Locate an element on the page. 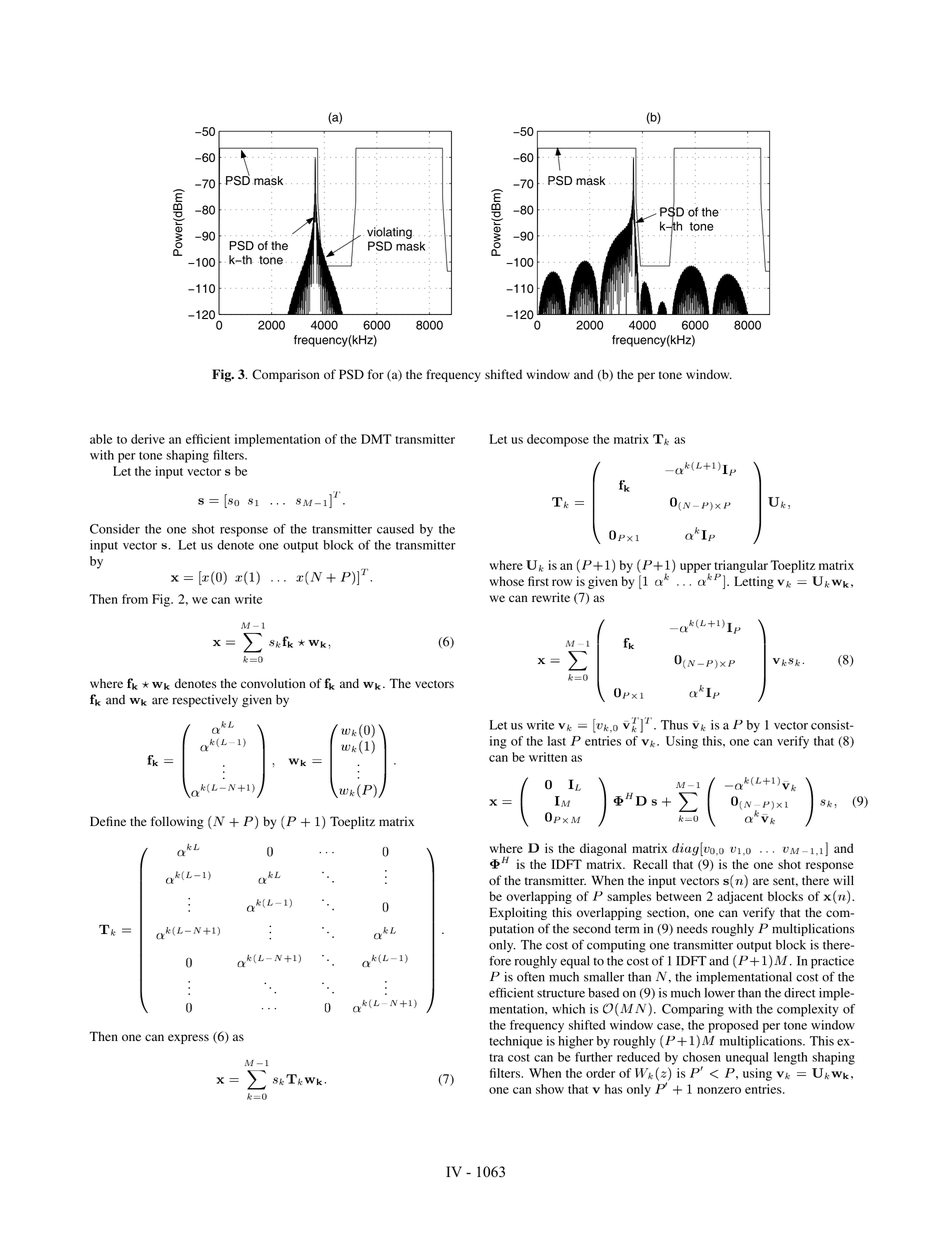 Image resolution: width=952 pixels, height=1233 pixels. violating is located at coordinates (390, 232).
